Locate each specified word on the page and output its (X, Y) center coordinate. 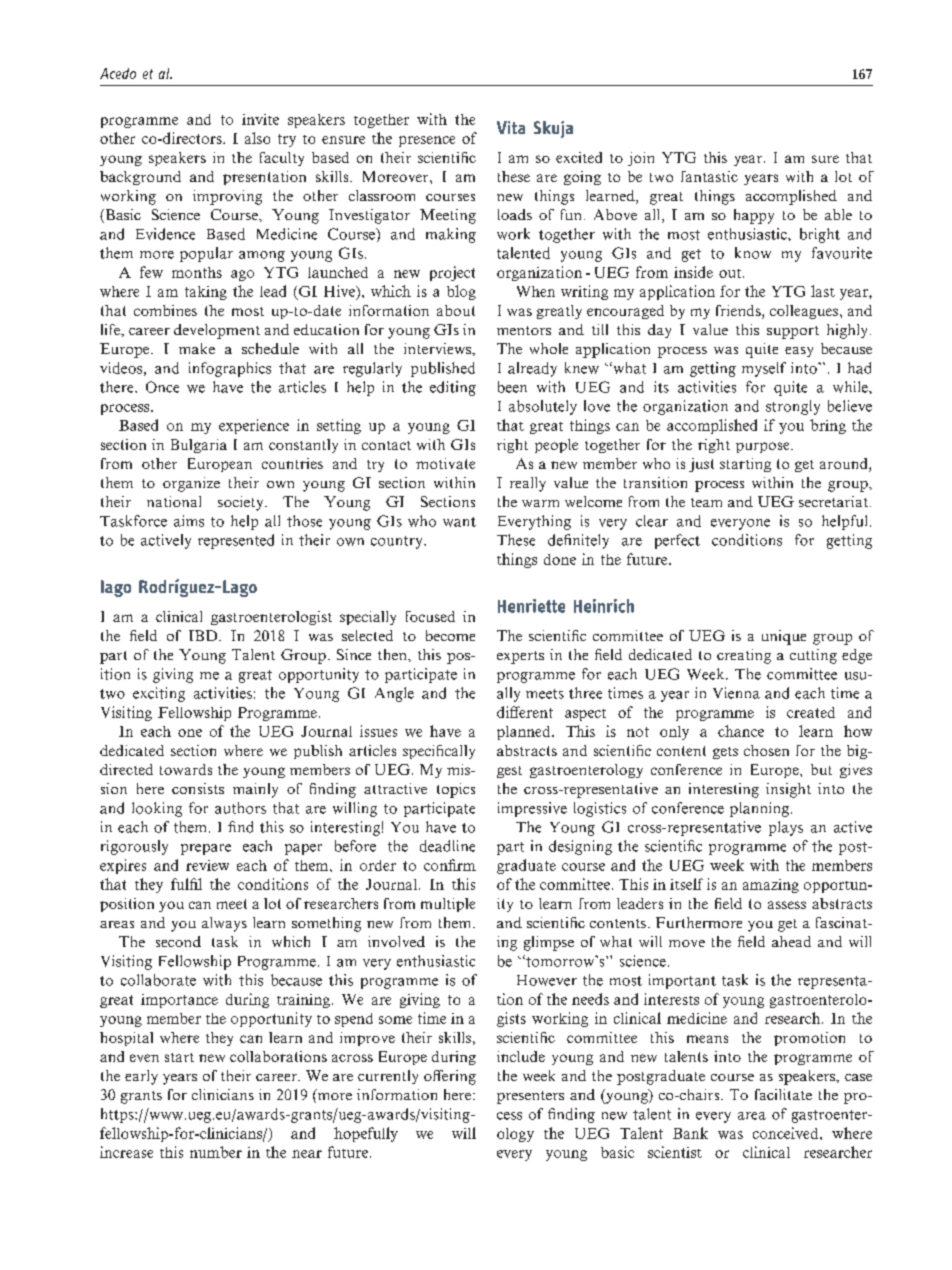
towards (186, 769)
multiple (448, 905)
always (224, 924)
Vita (511, 127)
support (793, 332)
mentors (524, 330)
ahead (791, 941)
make (197, 348)
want (459, 522)
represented (236, 541)
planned (525, 733)
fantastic (709, 176)
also (257, 138)
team (706, 502)
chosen (766, 750)
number (216, 1152)
